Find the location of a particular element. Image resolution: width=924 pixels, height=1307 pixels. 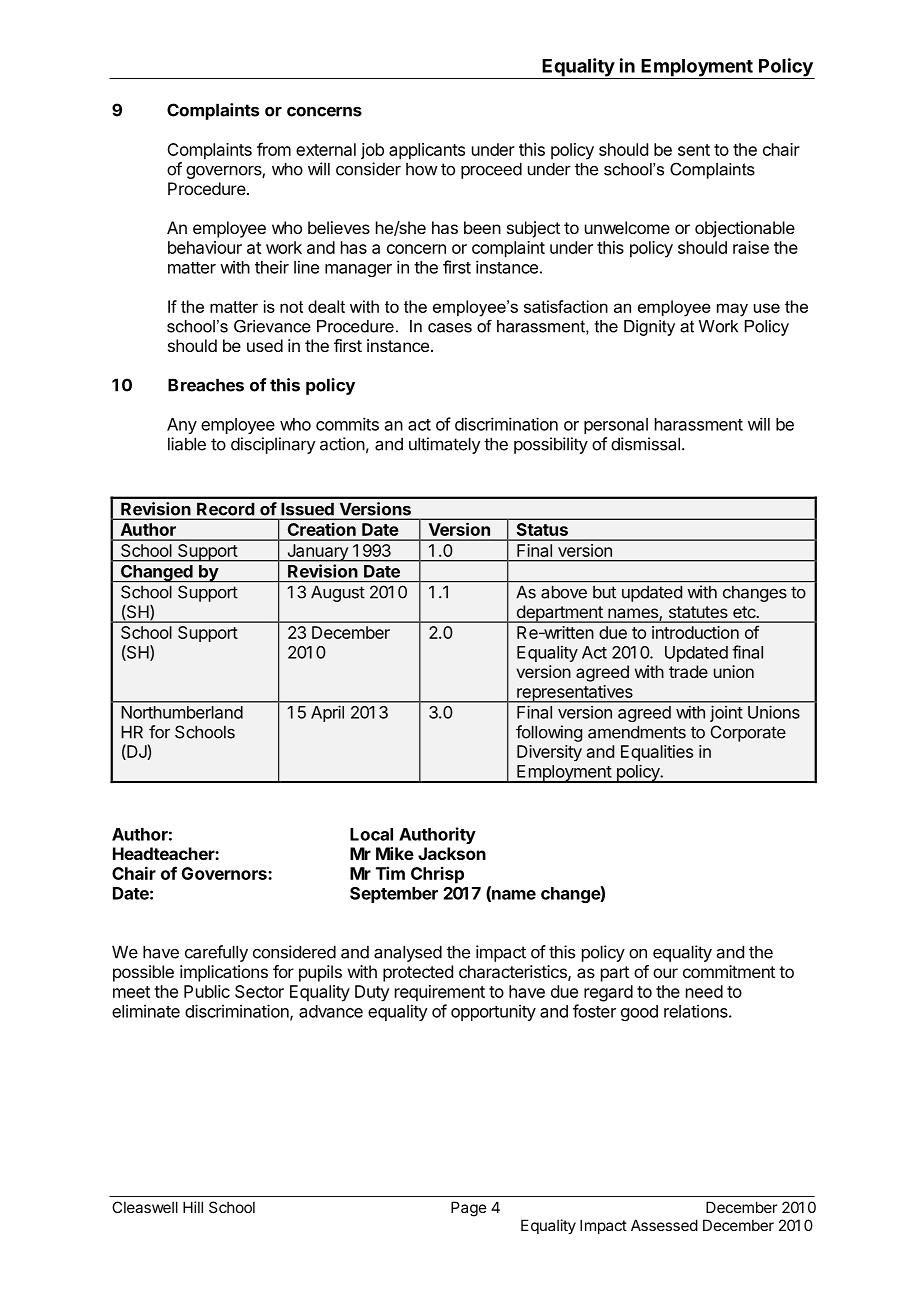

Hill is located at coordinates (193, 1207).
